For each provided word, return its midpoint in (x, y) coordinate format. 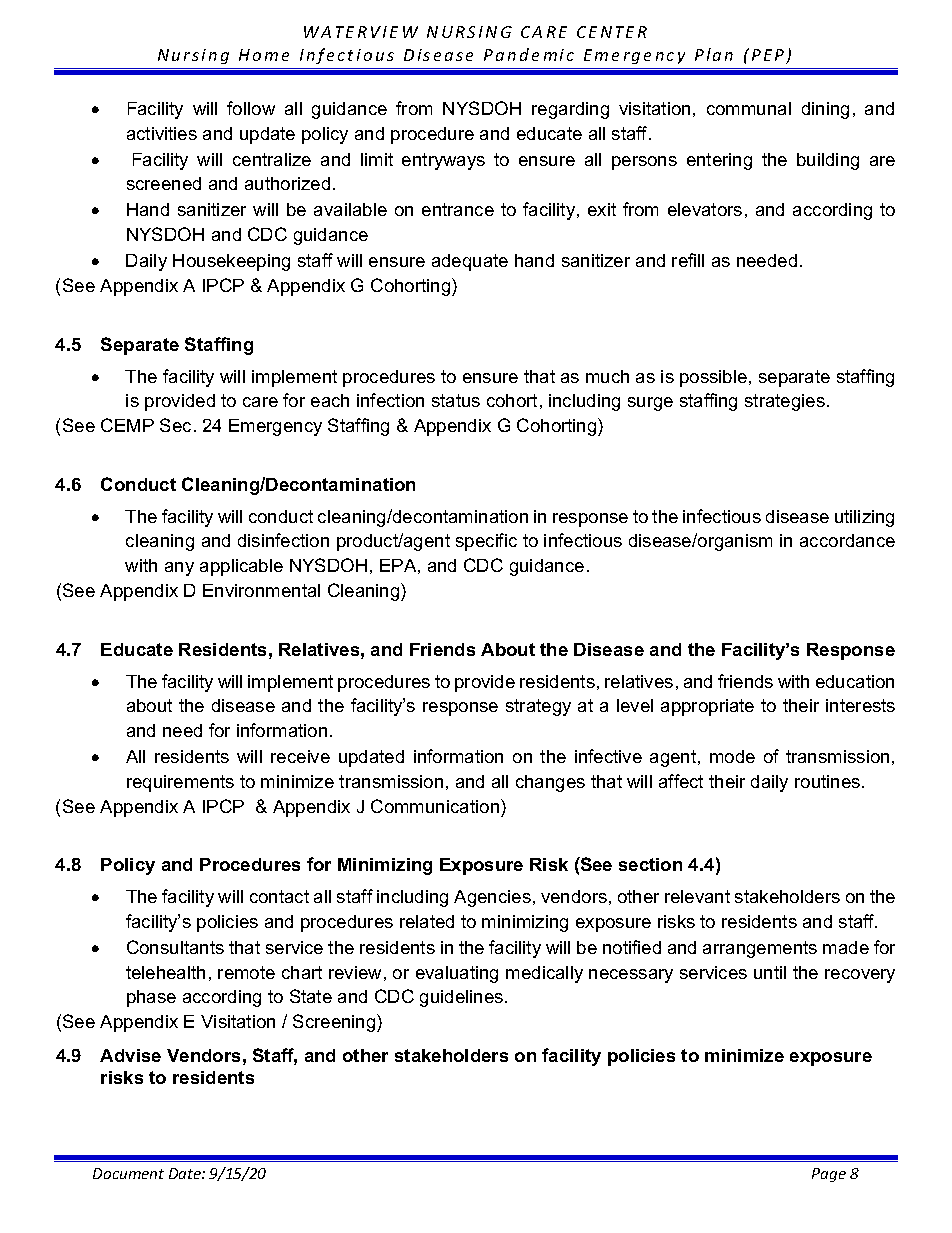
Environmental (261, 590)
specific (486, 542)
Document (128, 1173)
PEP (769, 56)
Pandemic (529, 54)
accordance (847, 540)
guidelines (463, 998)
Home (264, 55)
